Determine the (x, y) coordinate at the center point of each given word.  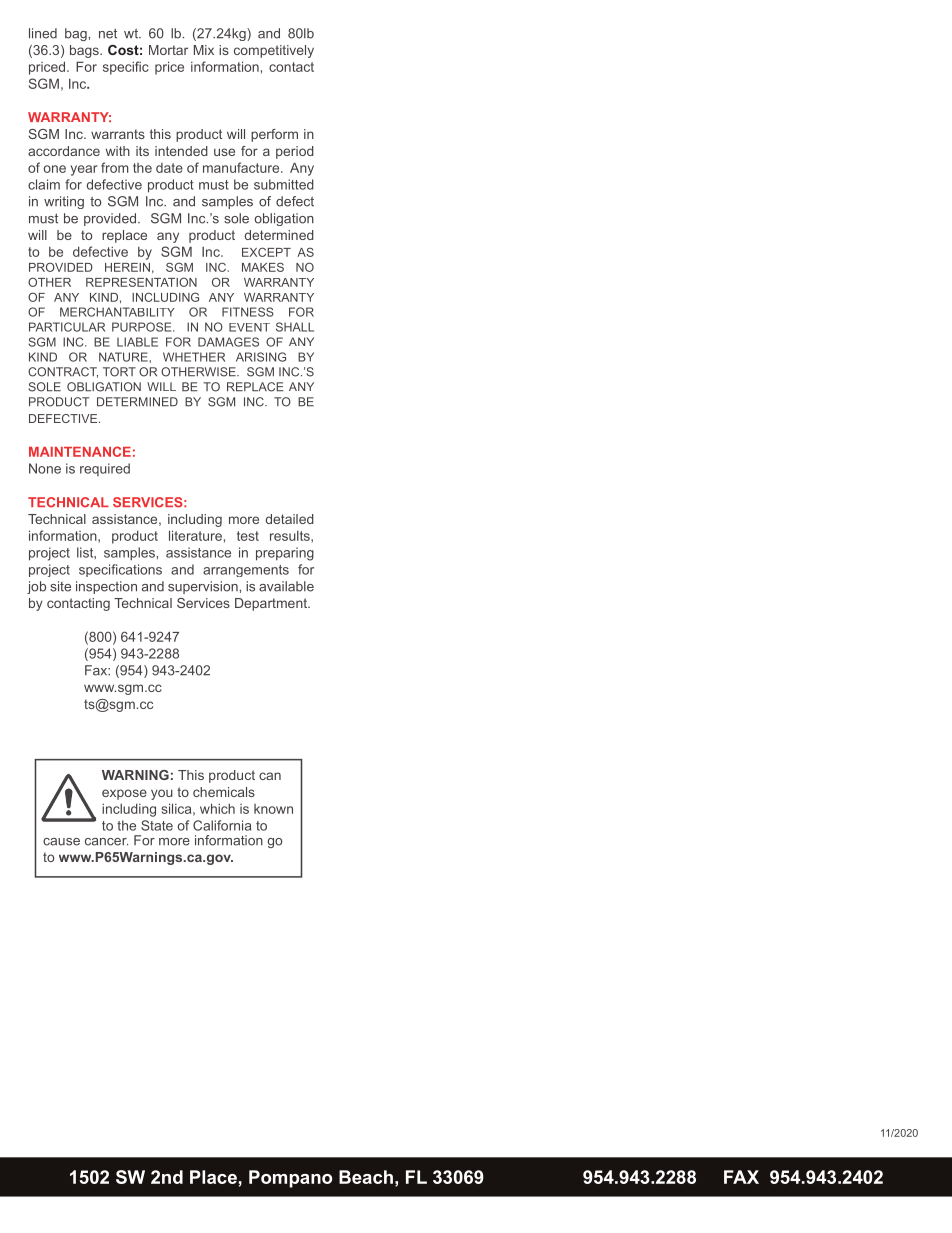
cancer (106, 842)
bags (85, 51)
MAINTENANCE (80, 451)
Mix (204, 50)
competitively (274, 51)
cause (61, 842)
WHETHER (194, 357)
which (217, 808)
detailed (290, 519)
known (273, 809)
